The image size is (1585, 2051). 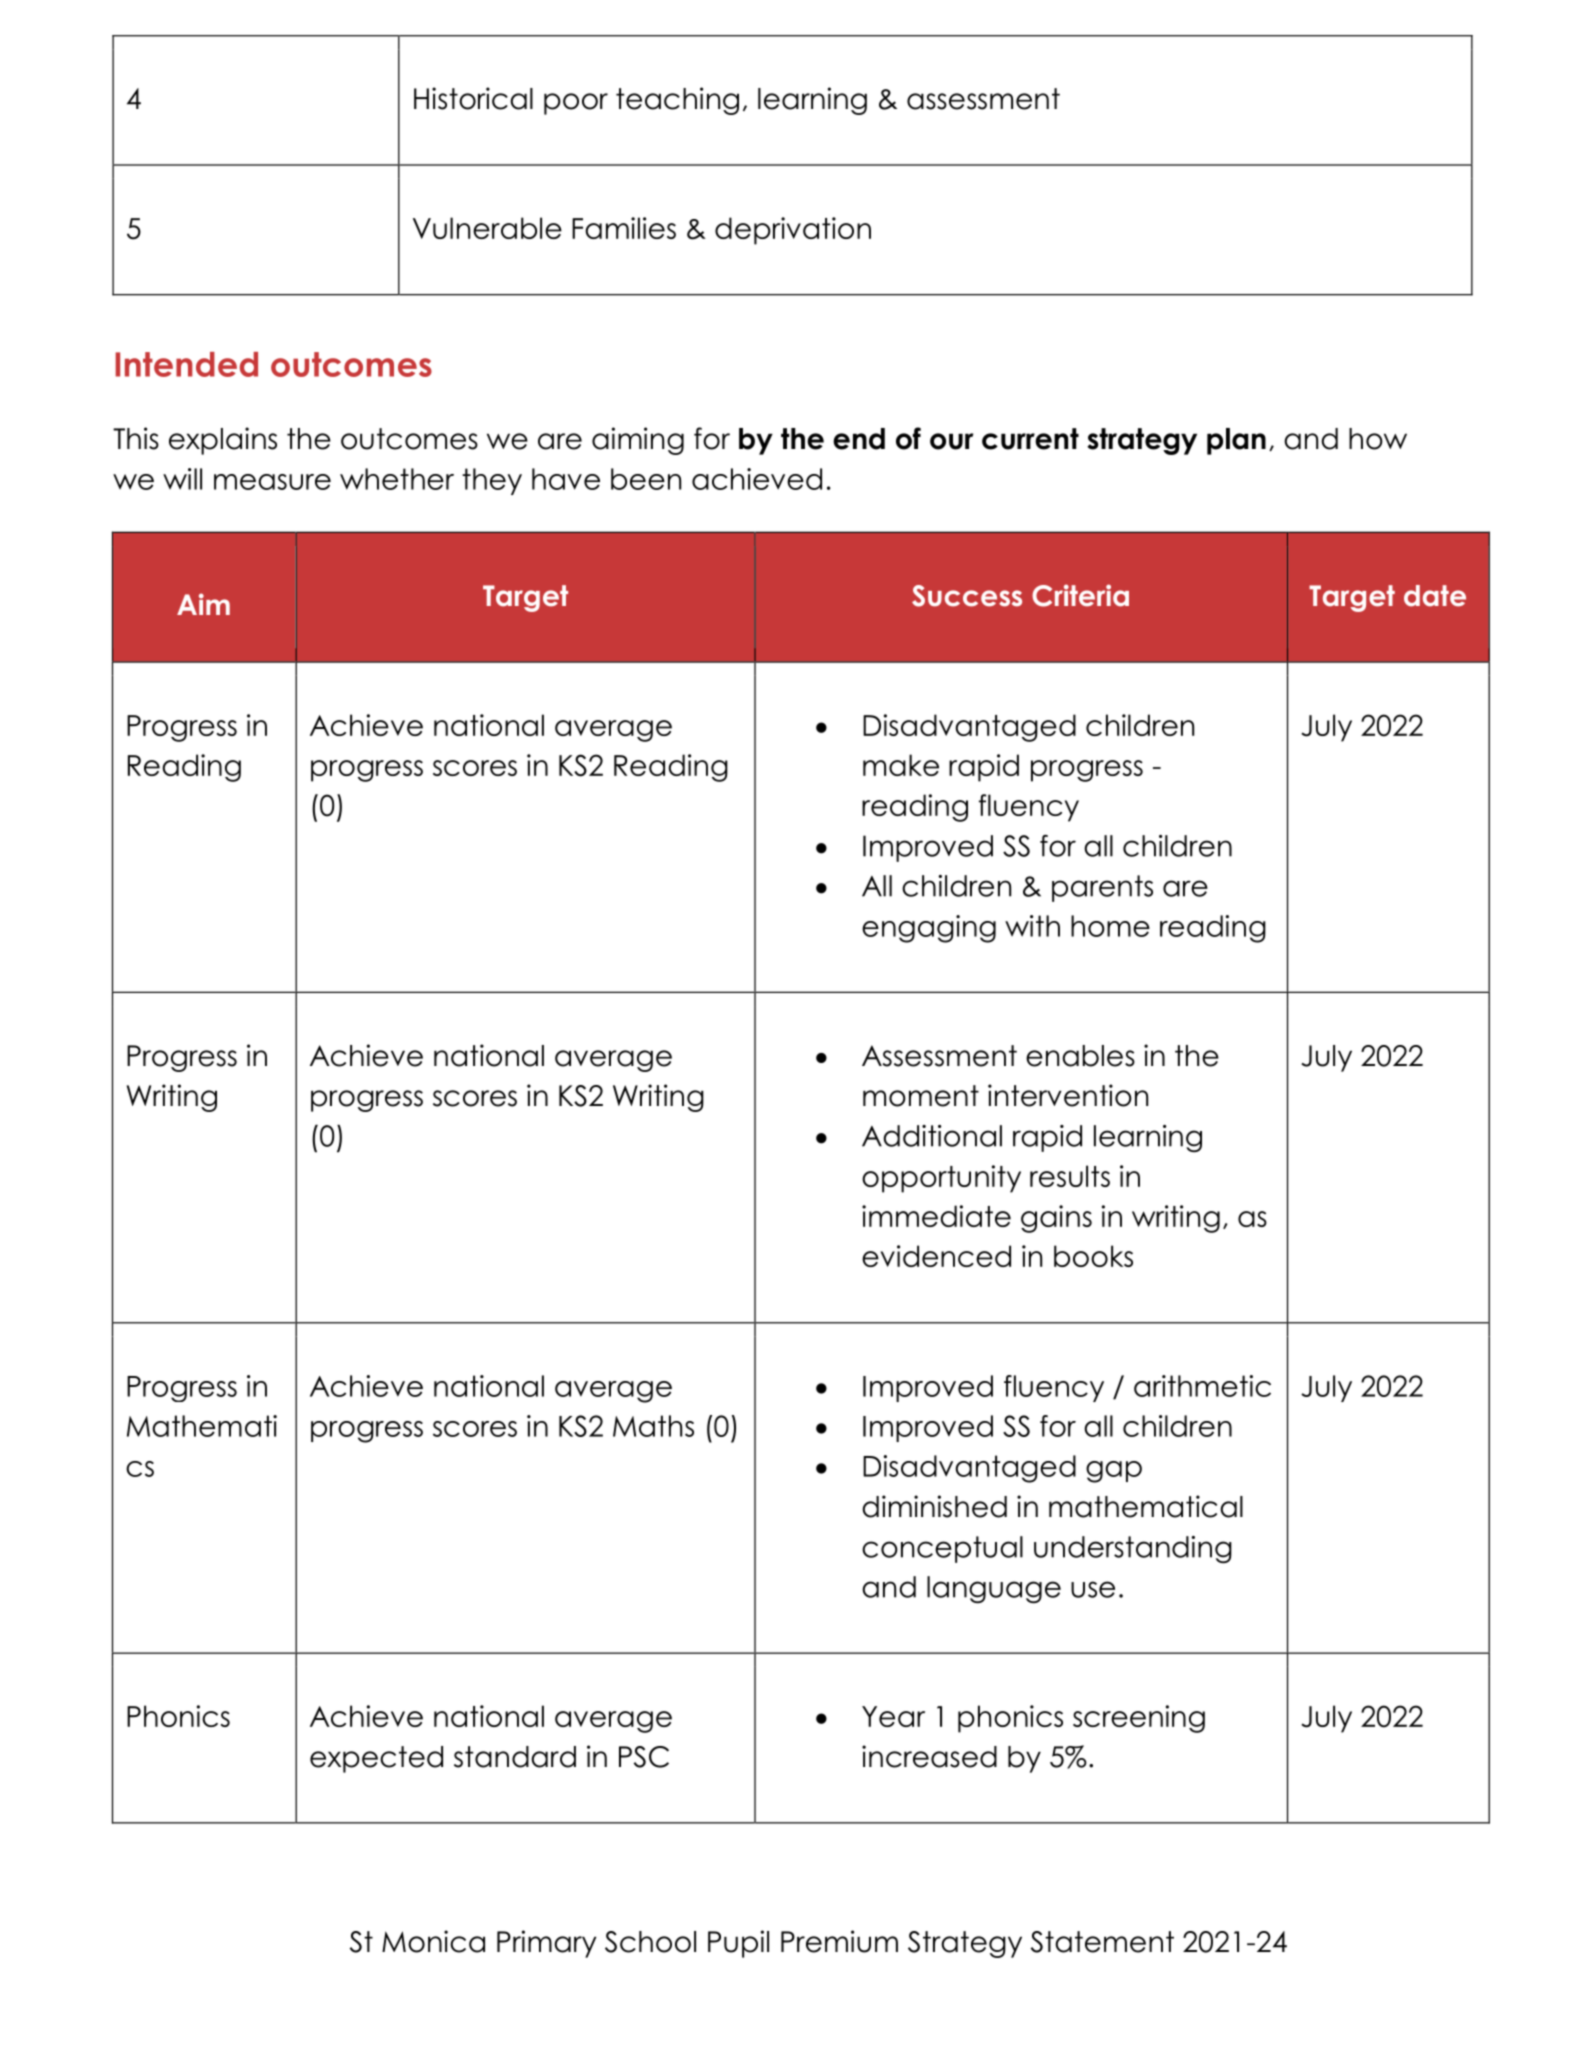 I want to click on moment, so click(x=921, y=1096).
